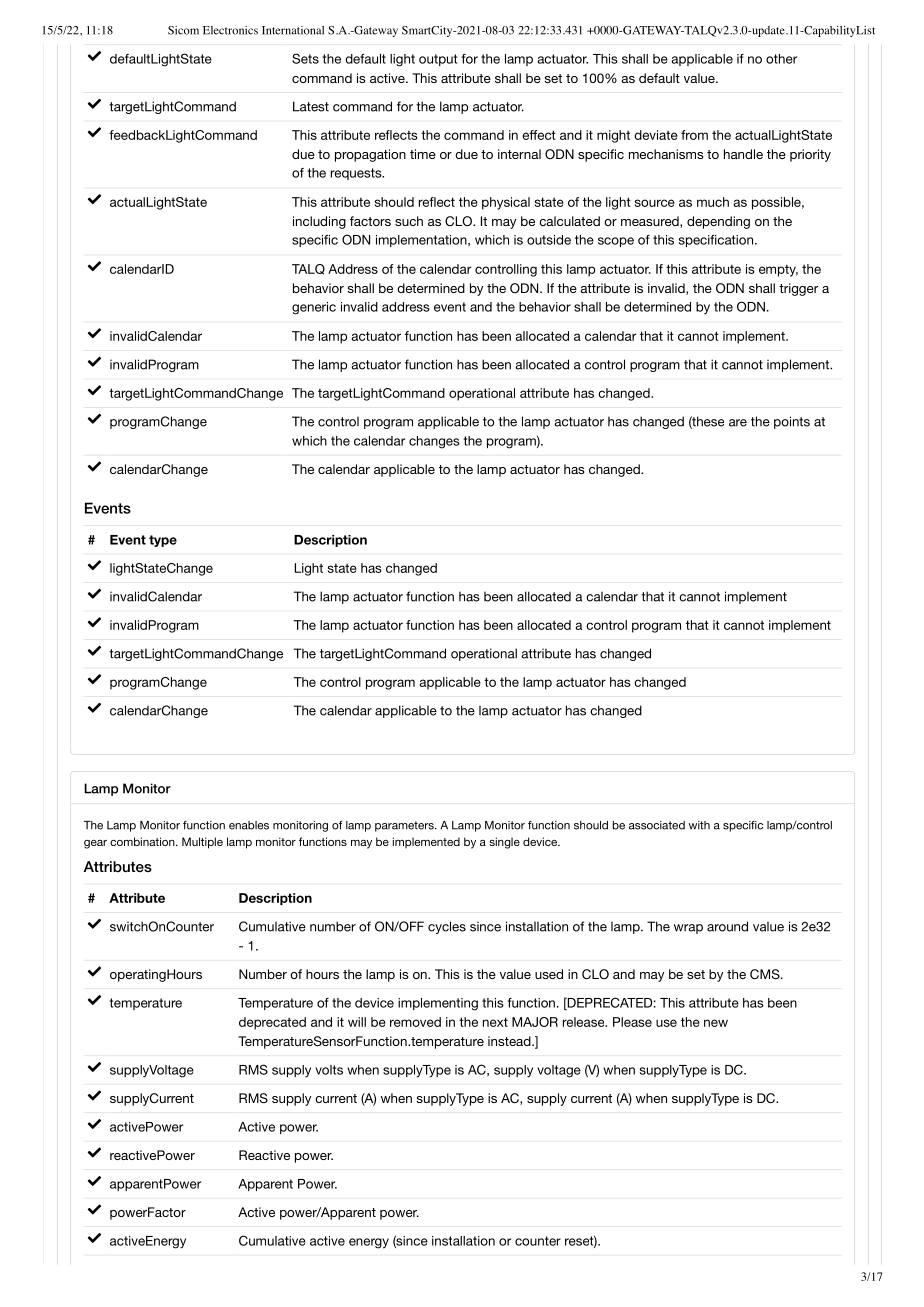 The height and width of the document is (1307, 924). Describe the element at coordinates (409, 221) in the document. I see `such` at that location.
